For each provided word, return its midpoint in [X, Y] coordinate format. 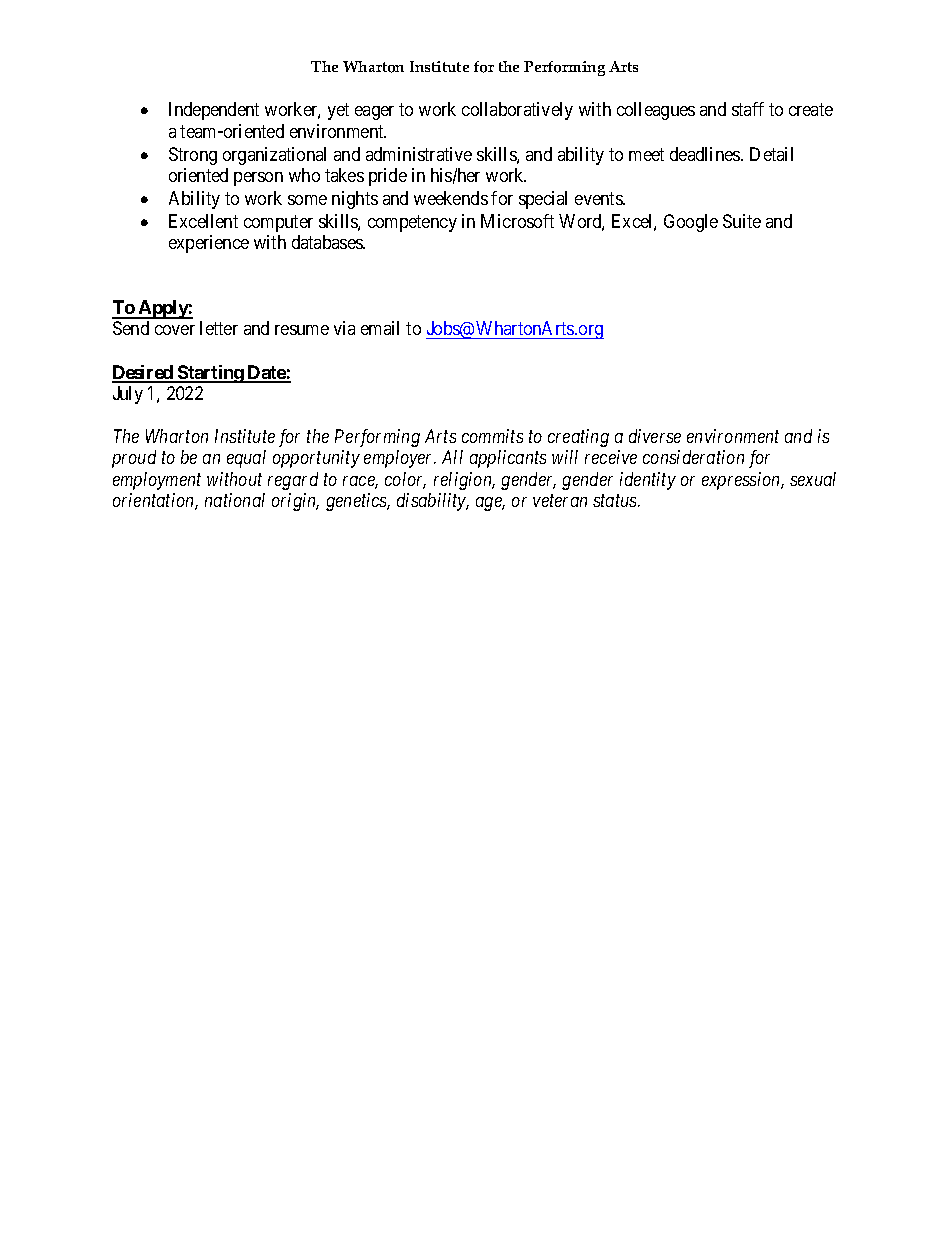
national [235, 500]
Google [691, 223]
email [380, 328]
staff [748, 109]
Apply [162, 309]
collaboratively [517, 111]
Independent [214, 111]
